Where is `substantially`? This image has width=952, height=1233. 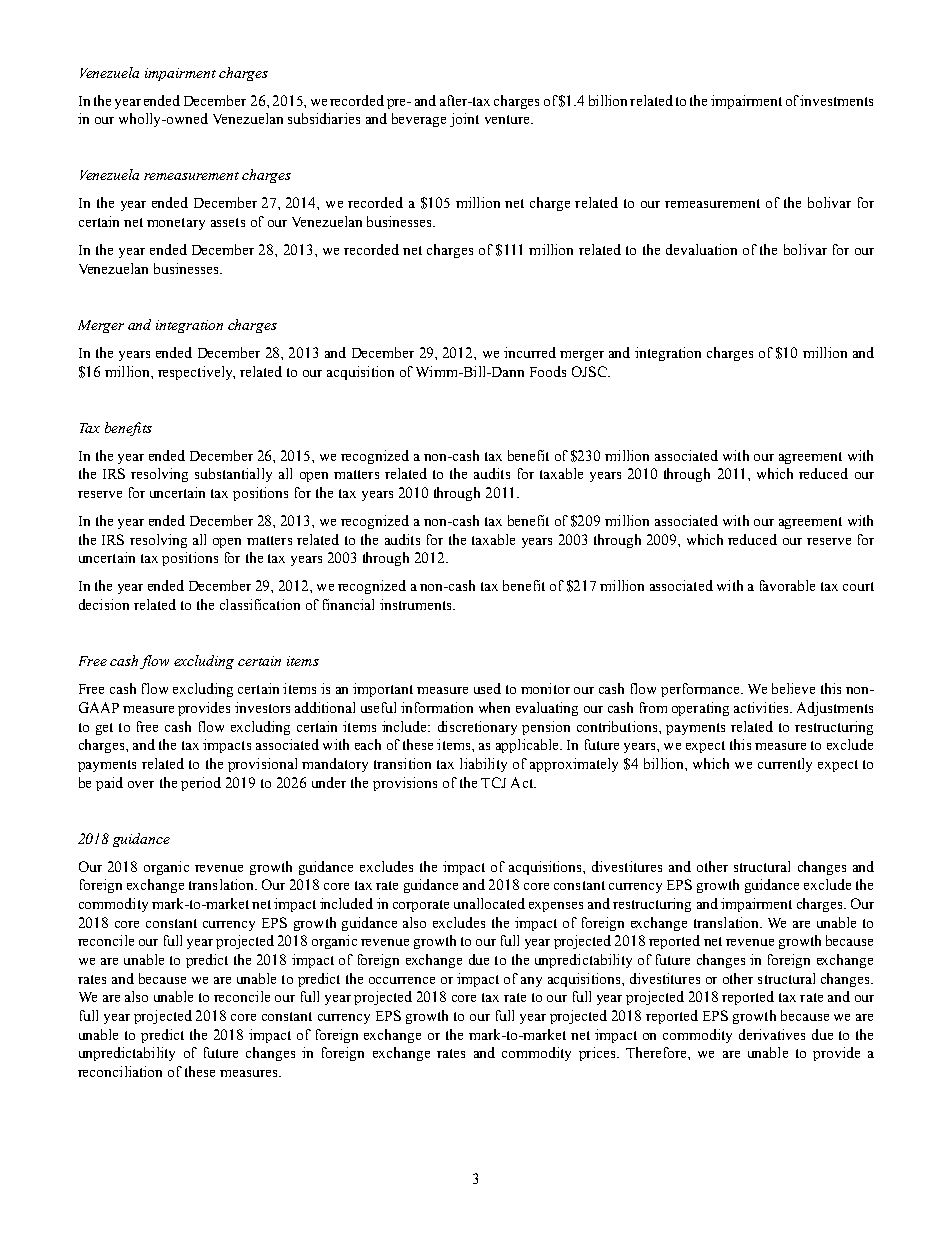 substantially is located at coordinates (233, 475).
